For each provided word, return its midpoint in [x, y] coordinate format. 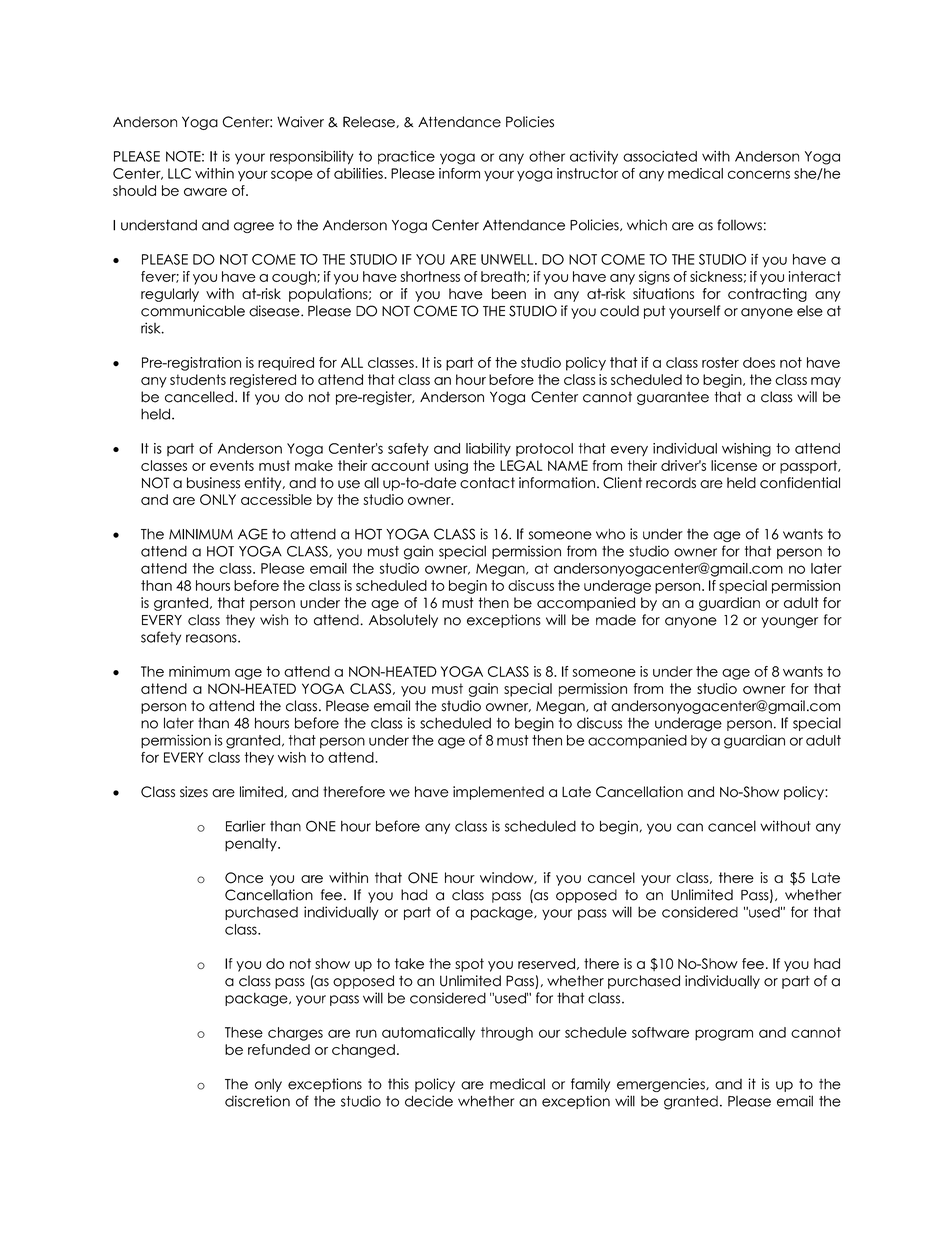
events [232, 465]
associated [660, 156]
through [507, 1034]
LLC [179, 173]
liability [488, 450]
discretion [257, 1101]
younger [789, 622]
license [734, 465]
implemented [498, 793]
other [547, 156]
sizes [194, 792]
